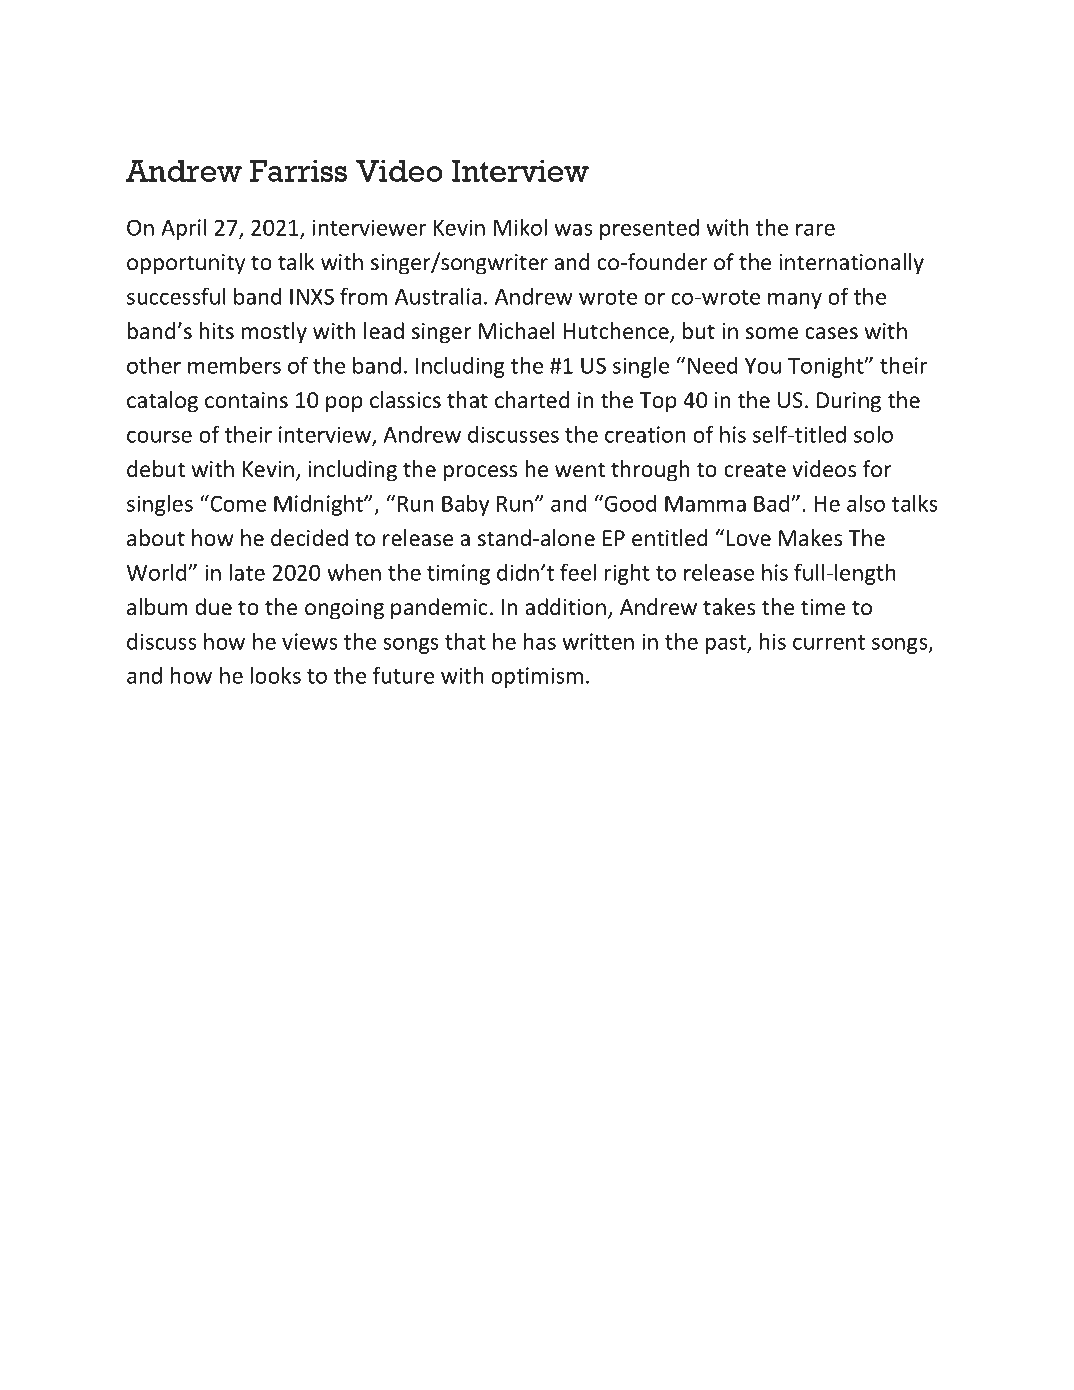 This screenshot has width=1074, height=1390. I want to click on Baby, so click(465, 505).
